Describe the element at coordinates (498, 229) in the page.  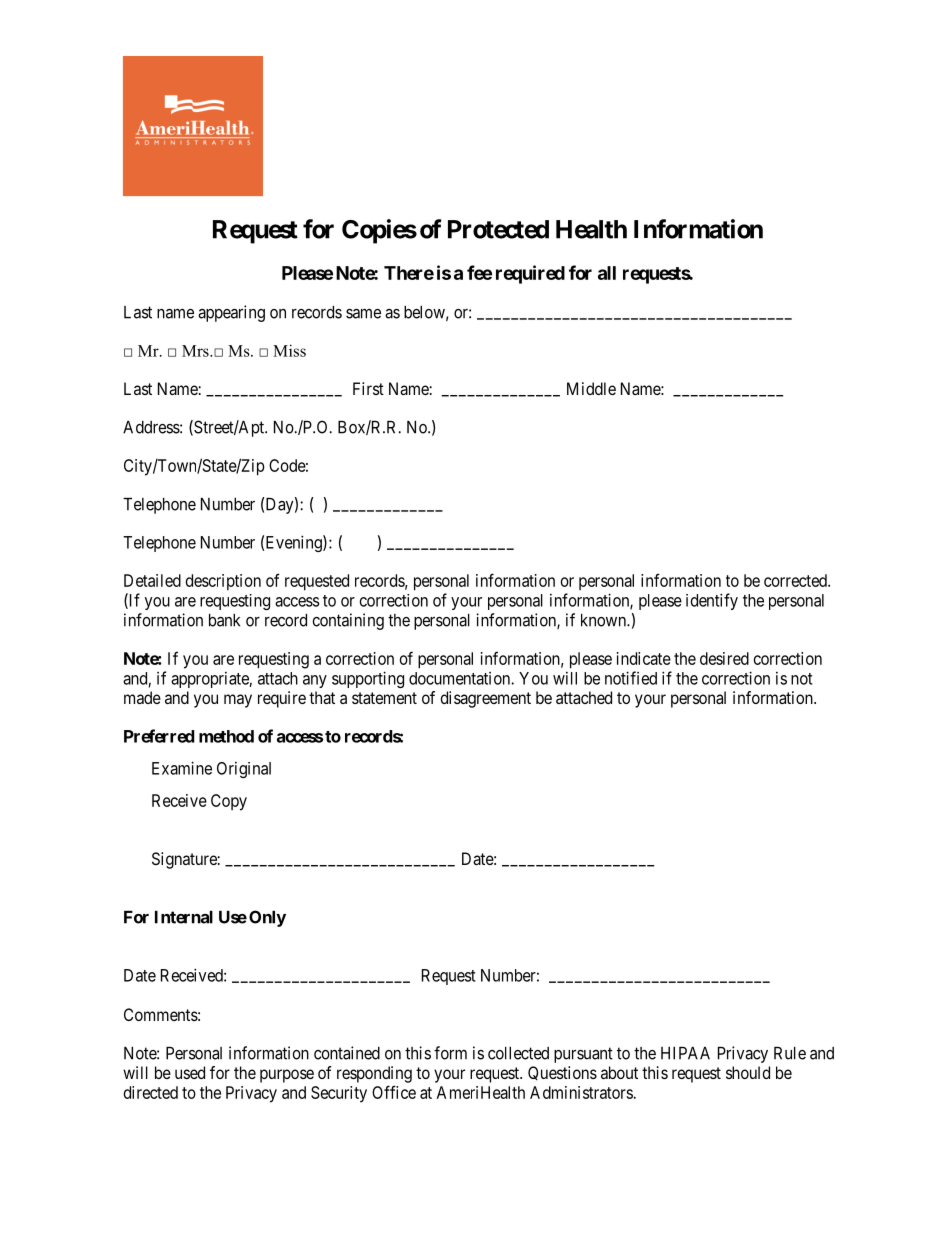
I see `Protected` at that location.
